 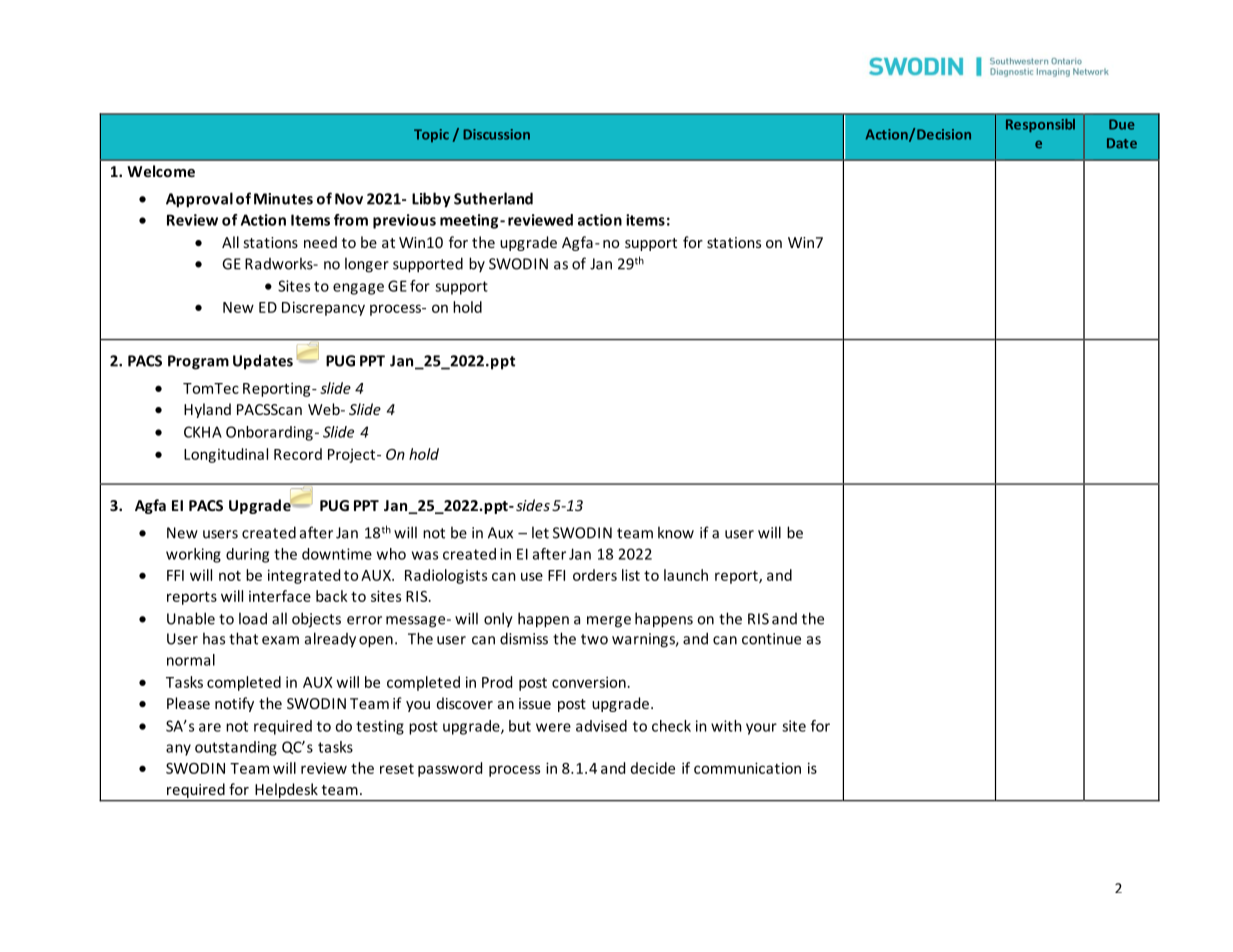 I want to click on Program, so click(x=198, y=362).
